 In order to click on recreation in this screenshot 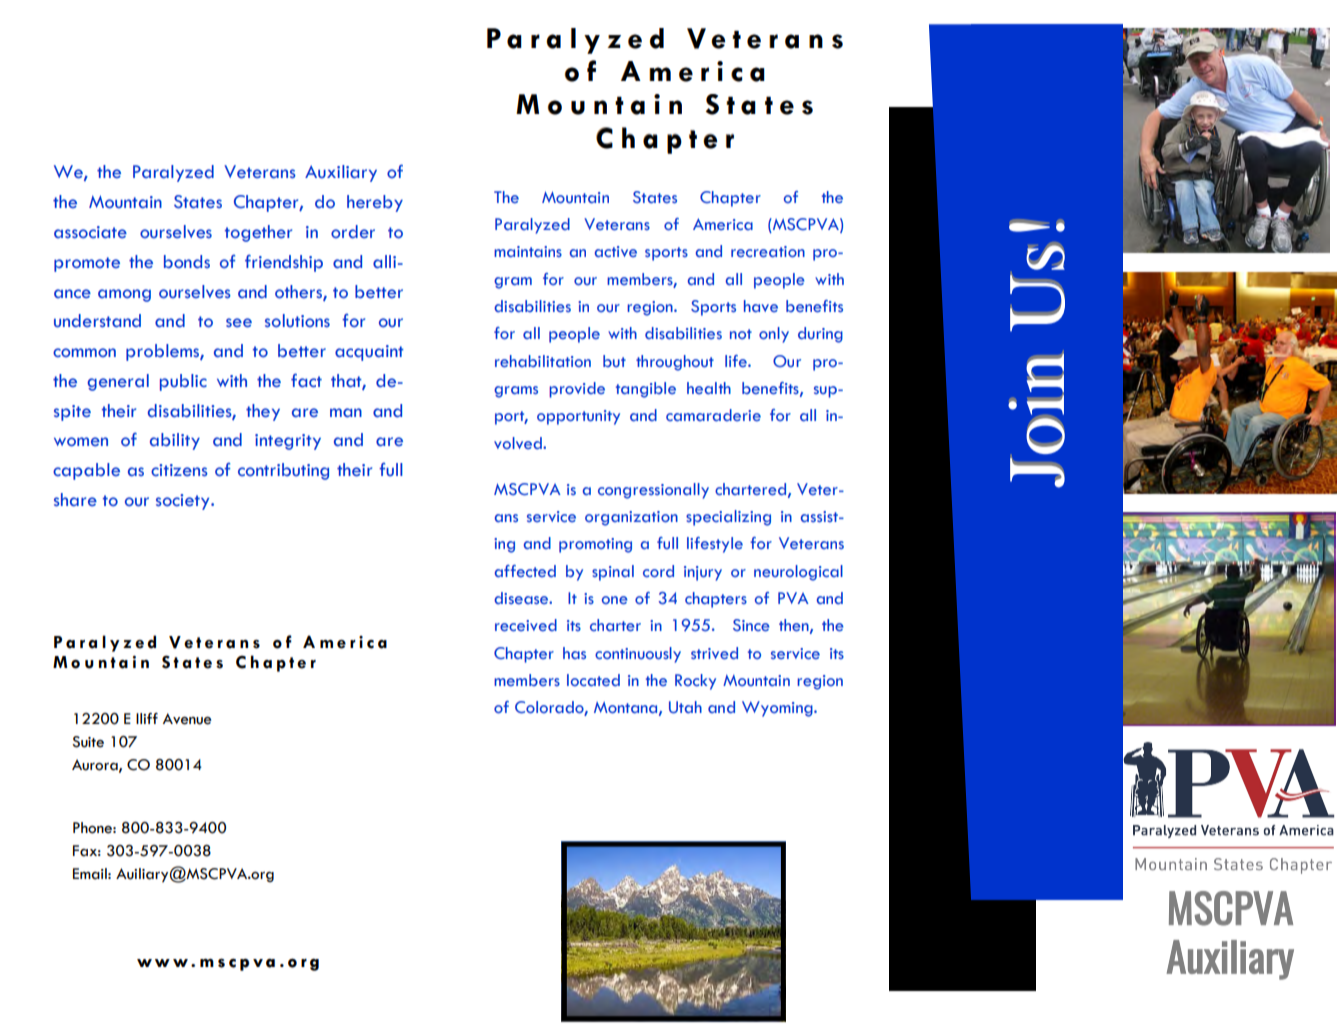, I will do `click(768, 252)`.
